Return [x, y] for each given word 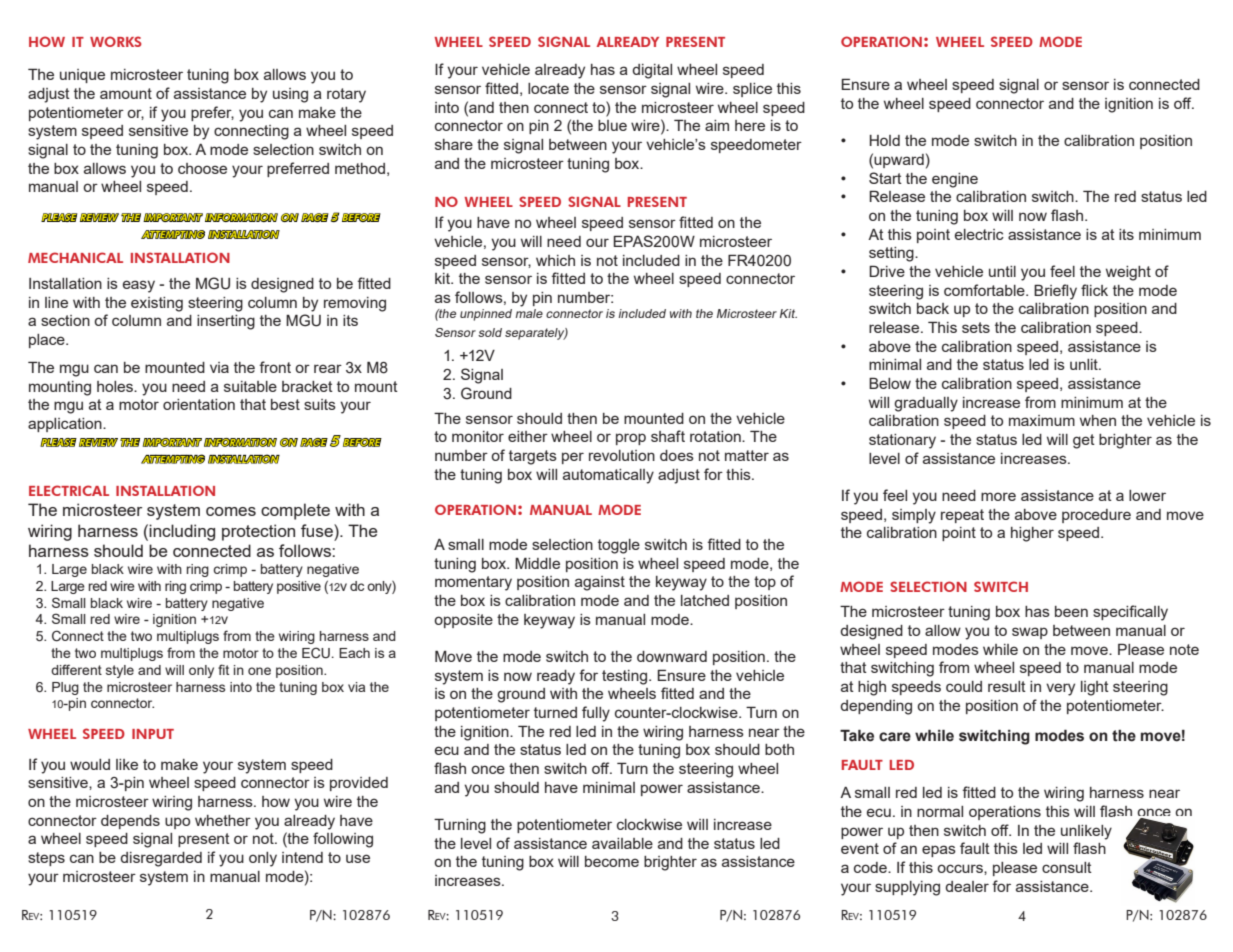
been [1071, 611]
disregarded [161, 859]
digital [652, 71]
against [600, 583]
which [555, 260]
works [116, 41]
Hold [885, 140]
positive [299, 587]
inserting [226, 322]
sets [976, 327]
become [612, 861]
